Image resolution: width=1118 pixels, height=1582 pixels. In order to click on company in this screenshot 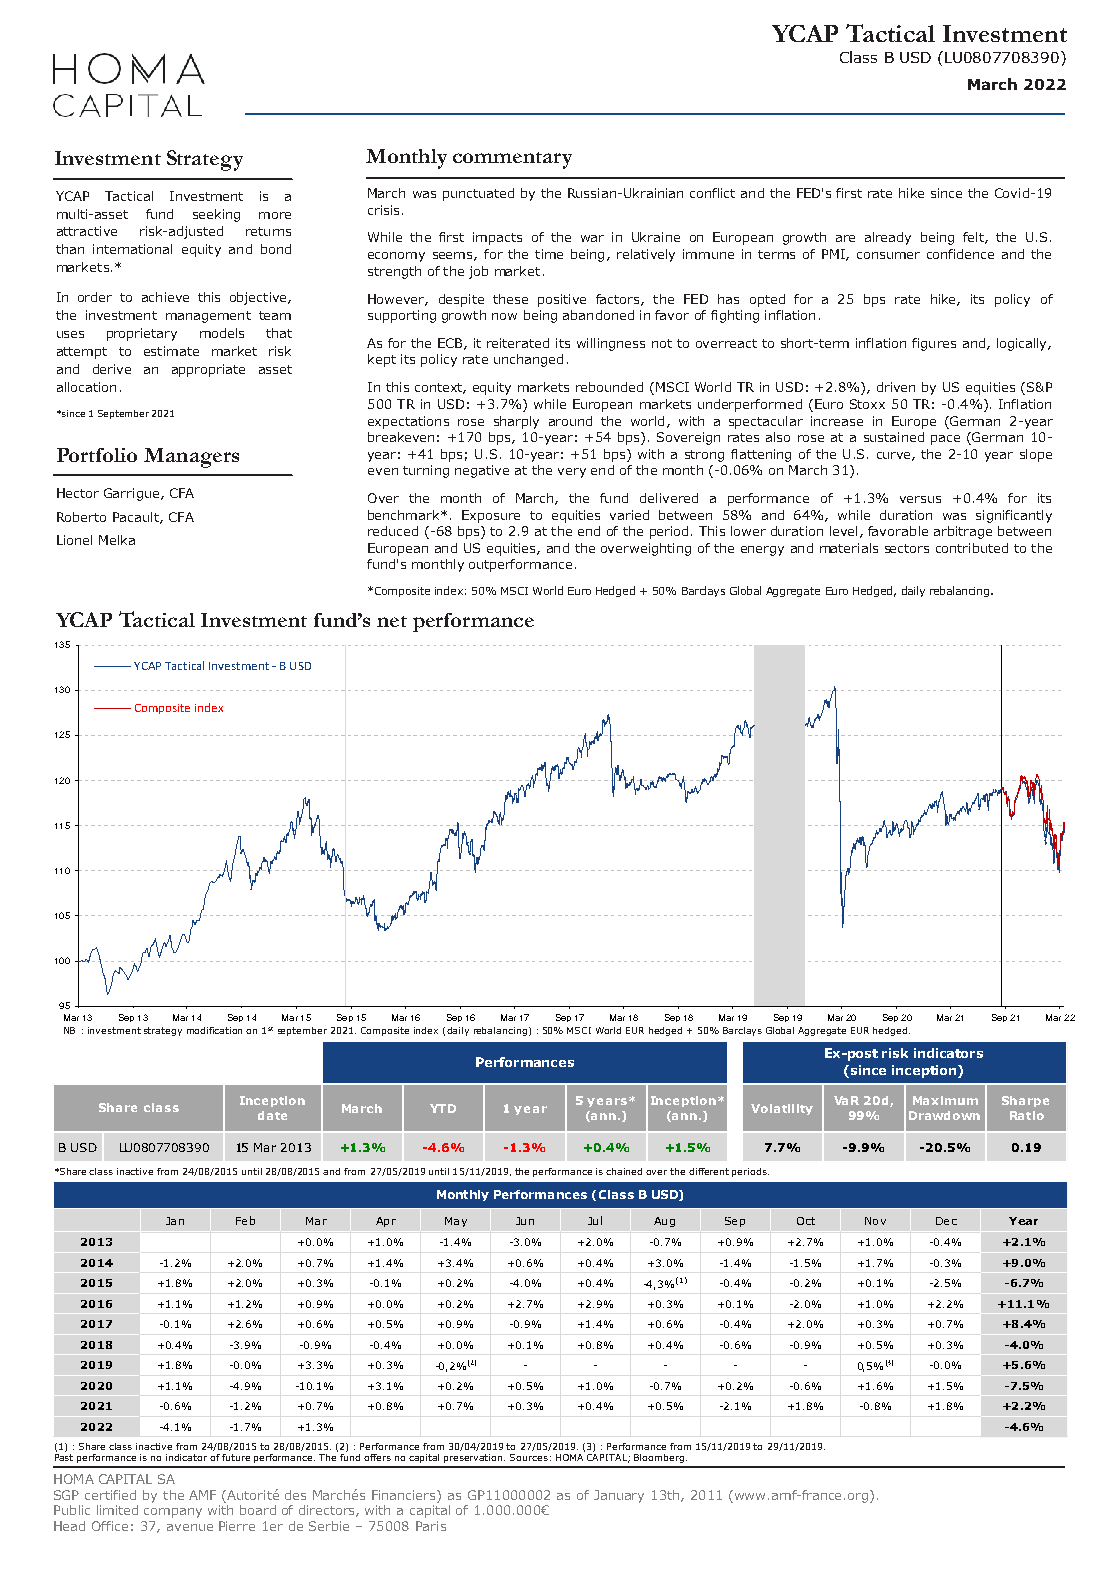, I will do `click(173, 1513)`.
